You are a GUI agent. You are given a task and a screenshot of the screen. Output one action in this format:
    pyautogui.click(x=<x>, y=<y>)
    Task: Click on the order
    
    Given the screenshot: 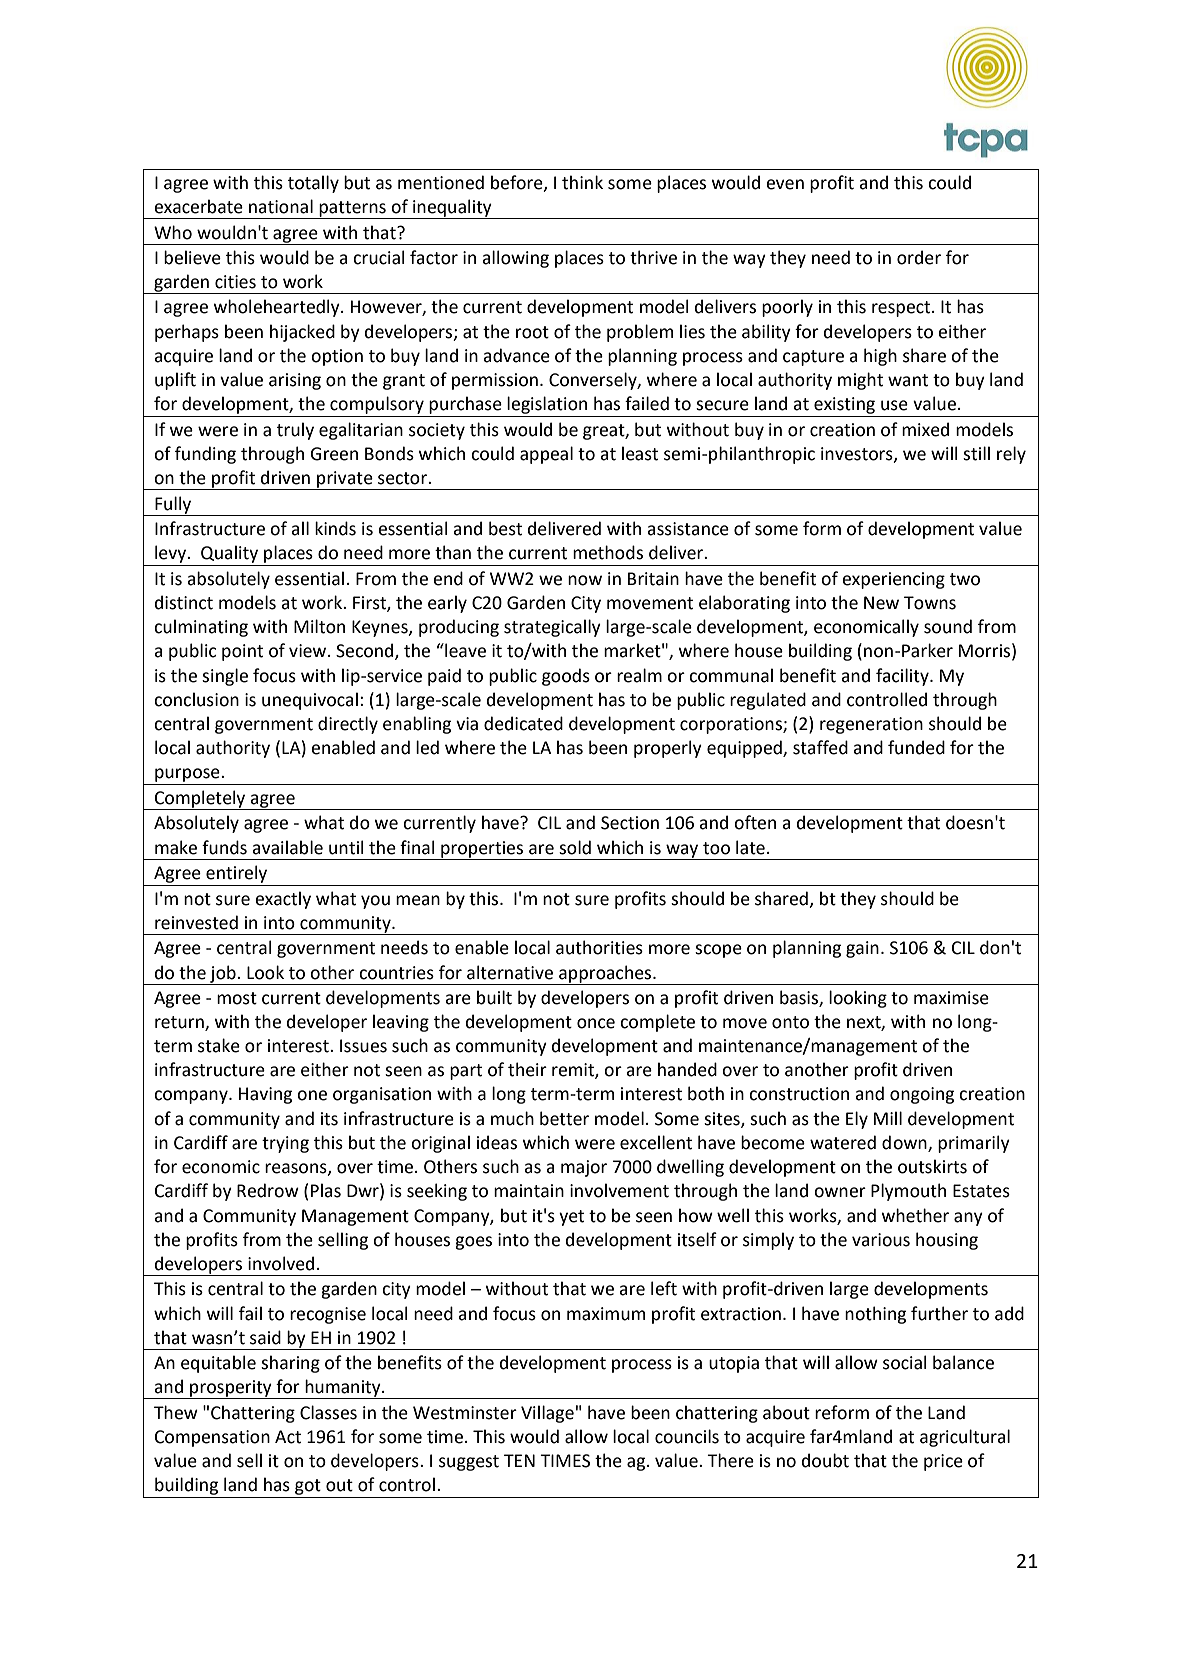 What is the action you would take?
    pyautogui.click(x=919, y=257)
